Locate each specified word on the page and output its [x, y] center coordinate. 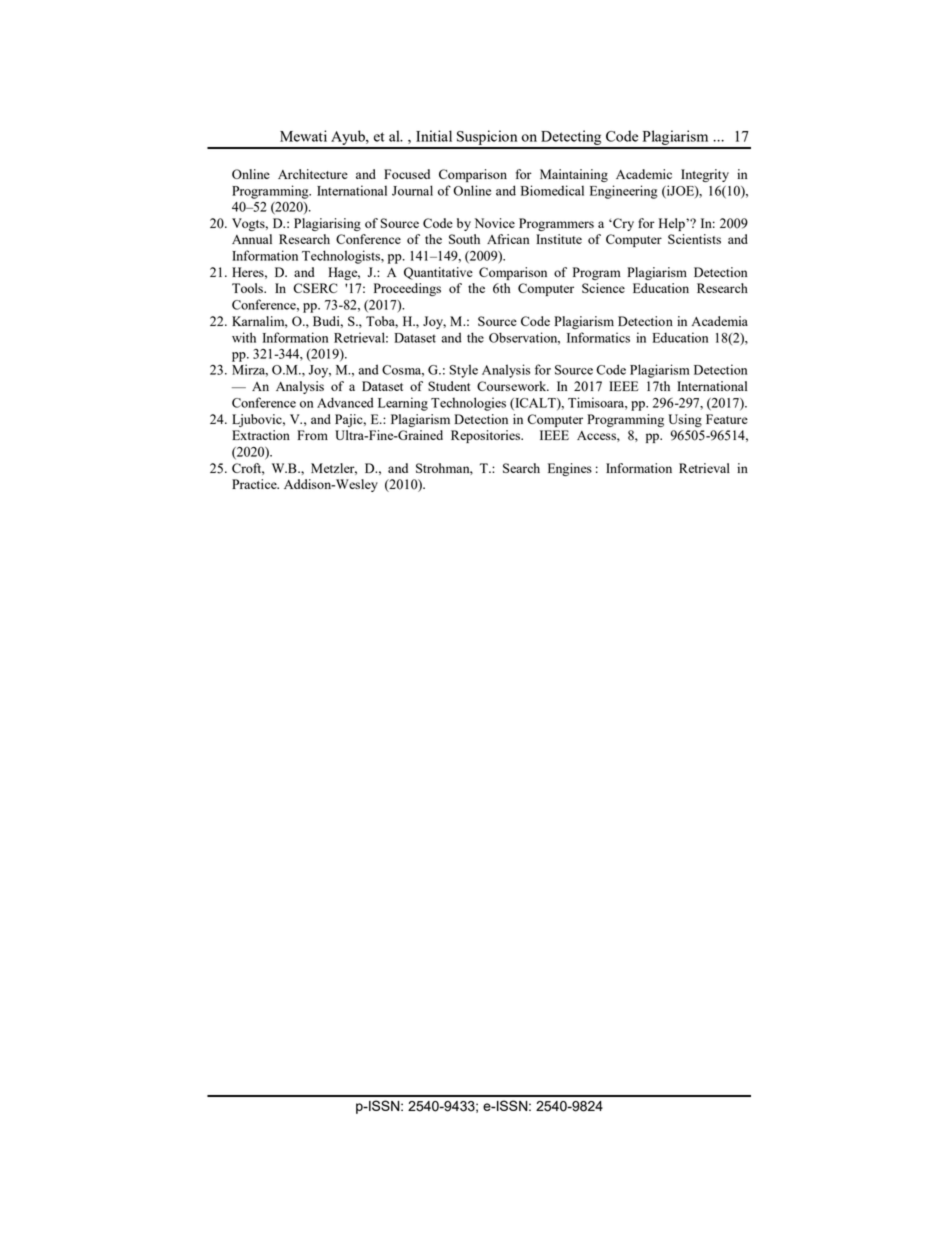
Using [685, 420]
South [464, 239]
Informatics [598, 337]
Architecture [313, 174]
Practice [255, 484]
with [244, 337]
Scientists [694, 239]
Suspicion [487, 139]
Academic [644, 174]
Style [463, 371]
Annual [252, 239]
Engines [570, 469]
